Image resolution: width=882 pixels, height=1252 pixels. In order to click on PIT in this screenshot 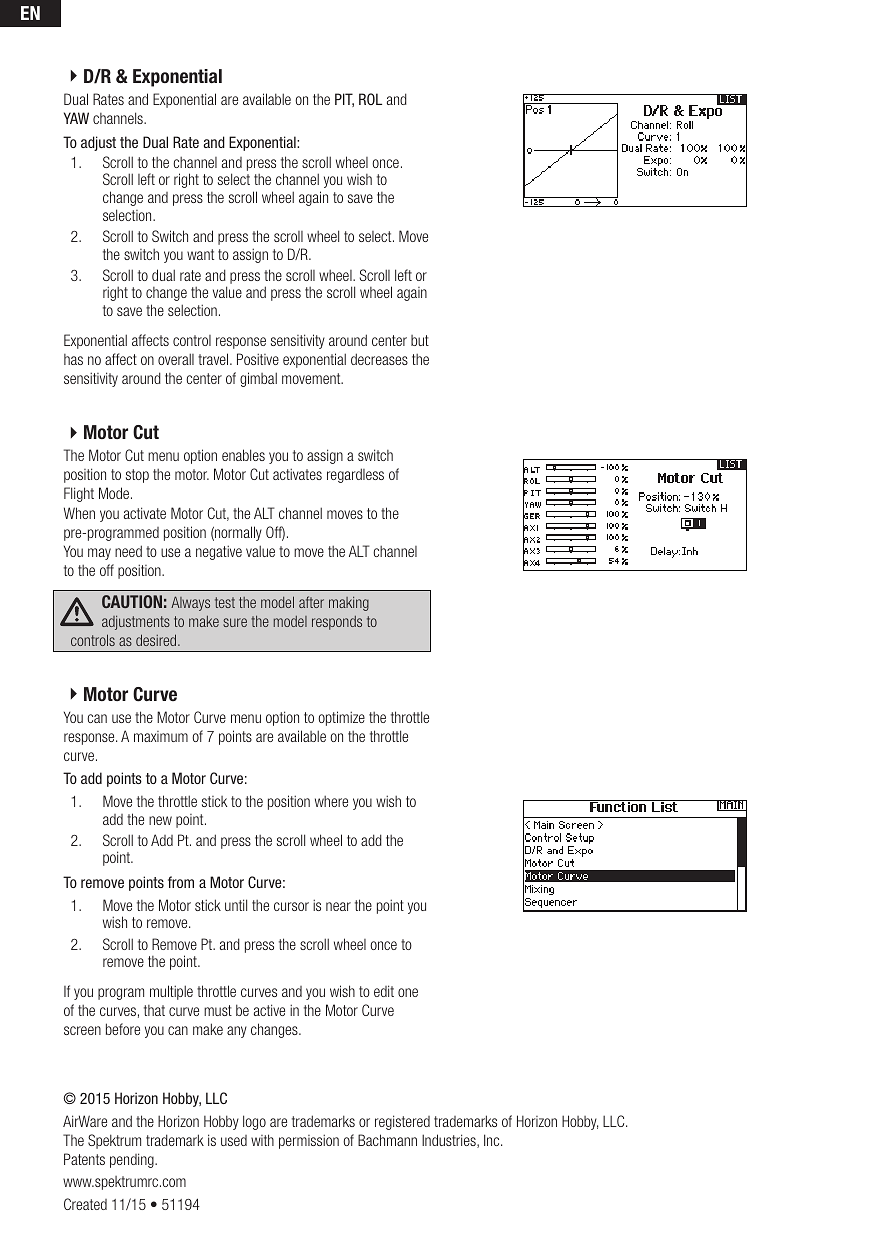, I will do `click(344, 100)`.
